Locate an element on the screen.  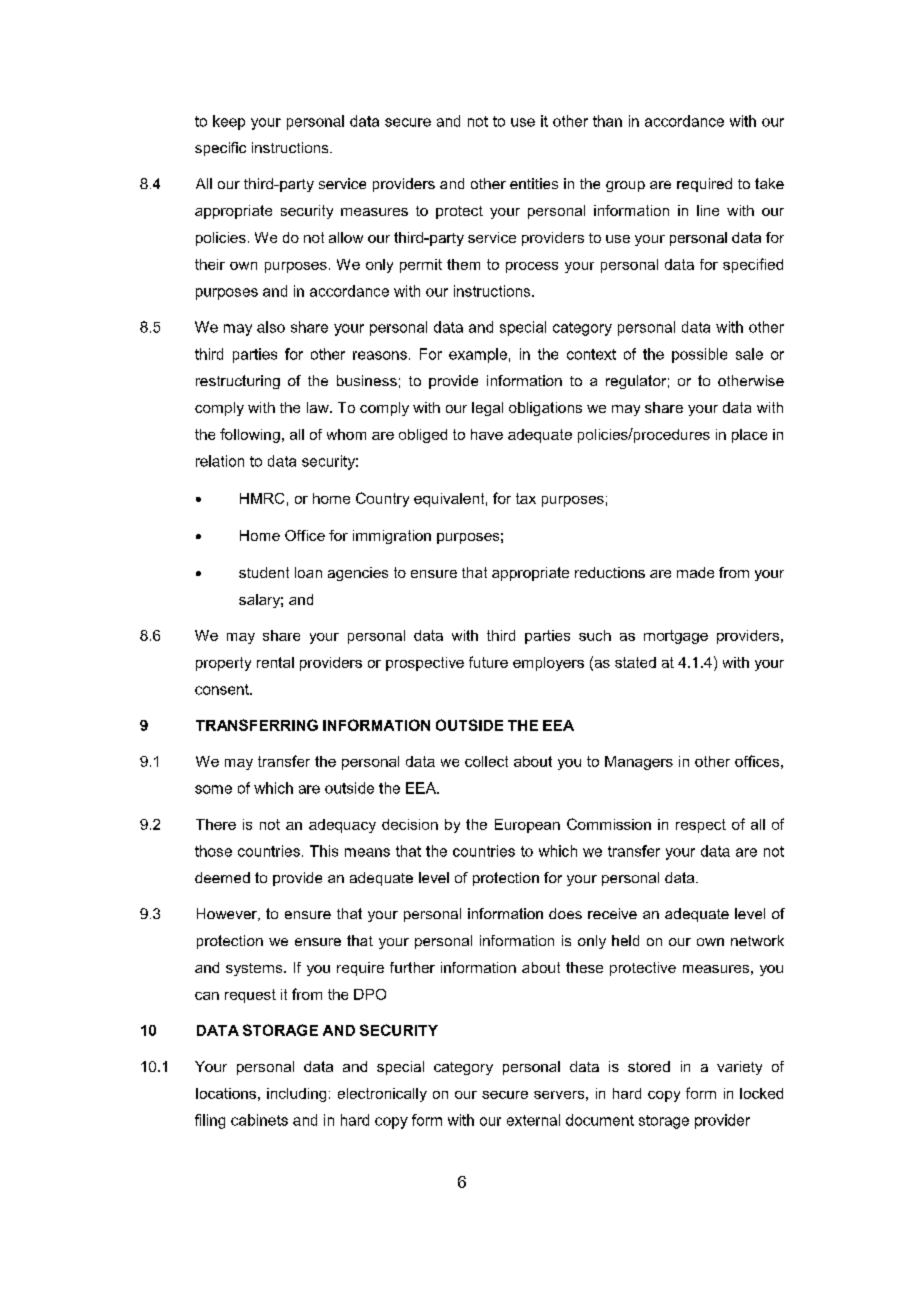
specific is located at coordinates (220, 149).
